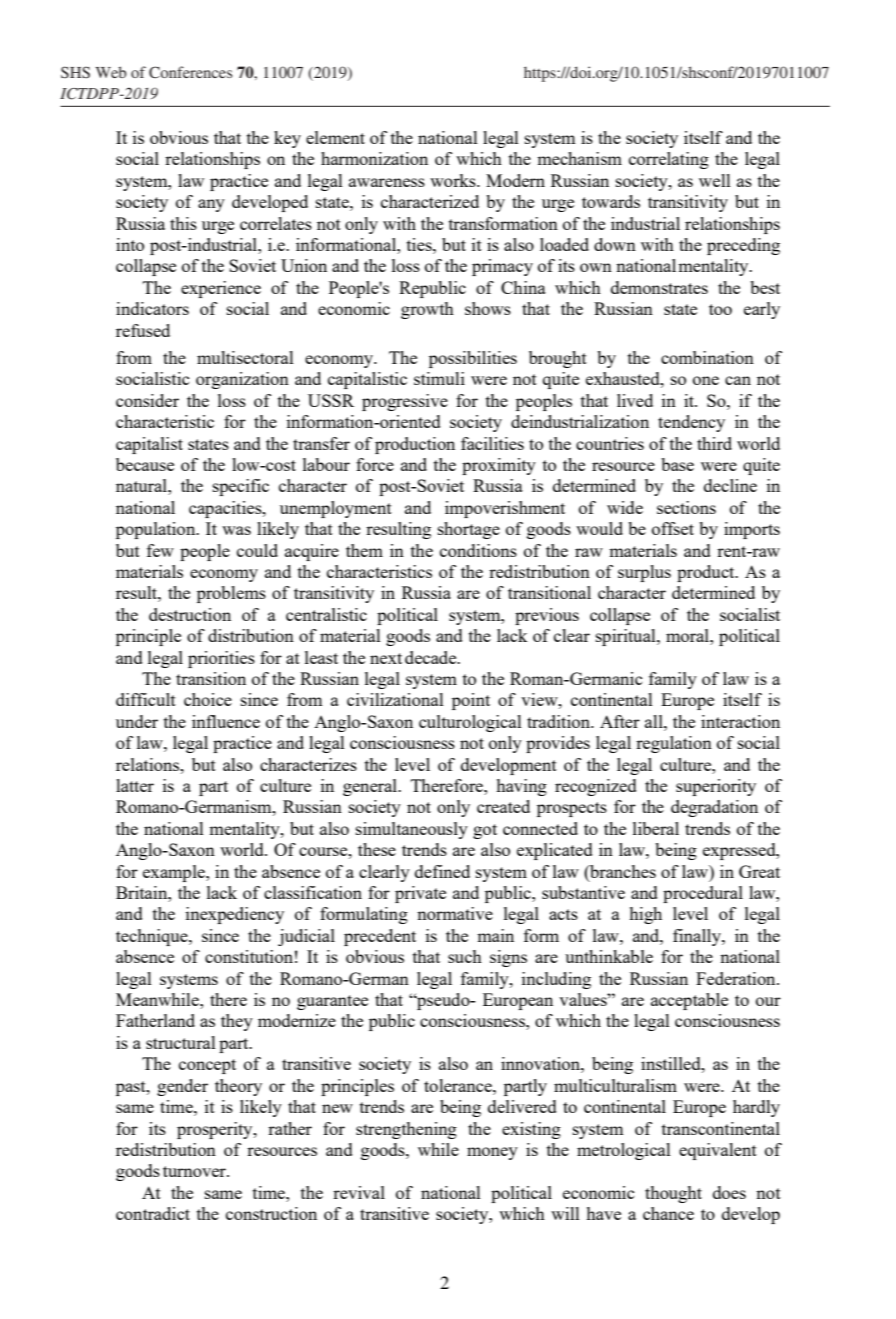 The height and width of the document is (1319, 896). I want to click on correlating, so click(669, 160).
